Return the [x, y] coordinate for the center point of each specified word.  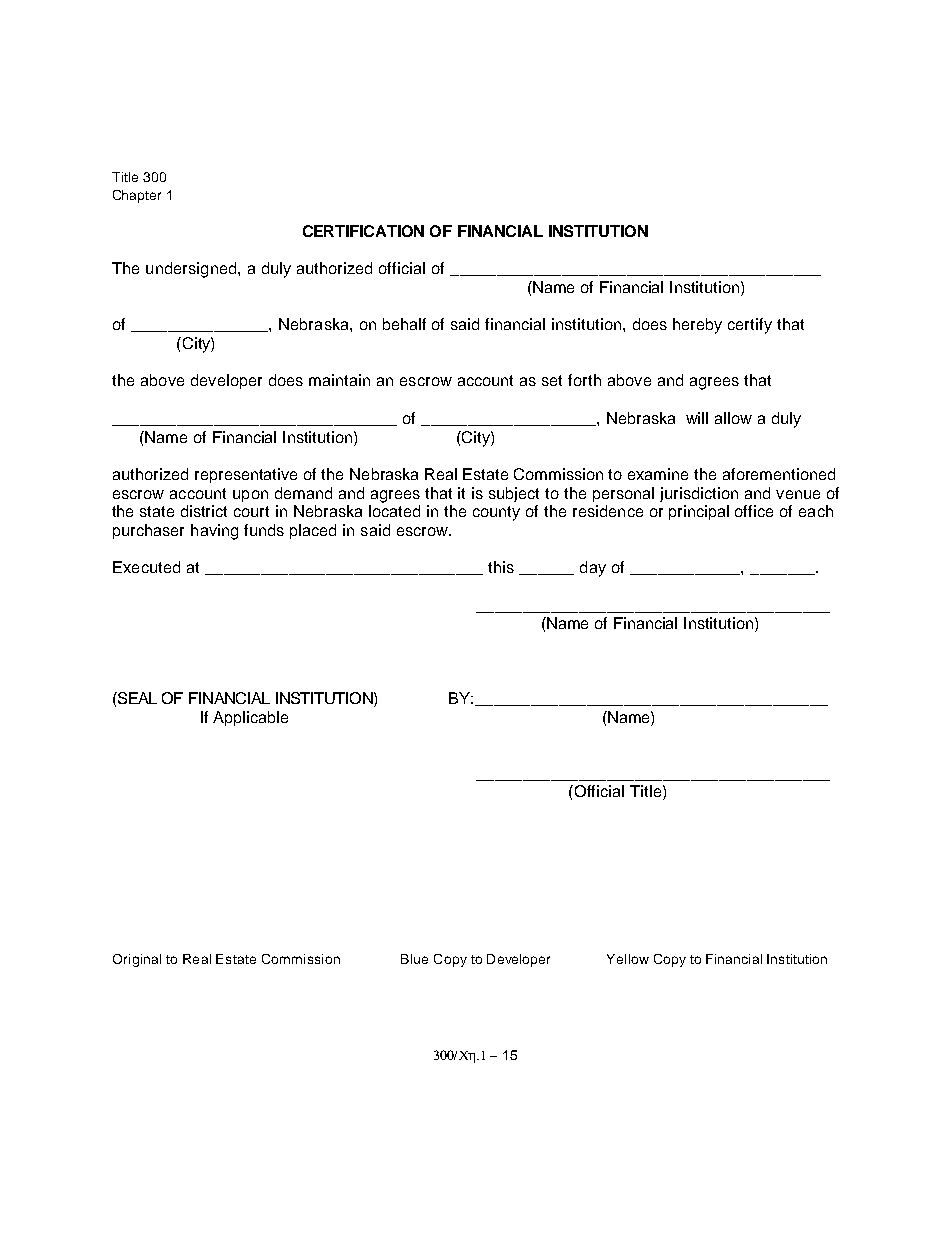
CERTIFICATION [363, 231]
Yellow [628, 959]
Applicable [250, 718]
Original [137, 960]
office [754, 511]
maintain [339, 380]
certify [750, 326]
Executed [146, 567]
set [552, 380]
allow [733, 418]
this [501, 567]
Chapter [137, 196]
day [593, 569]
